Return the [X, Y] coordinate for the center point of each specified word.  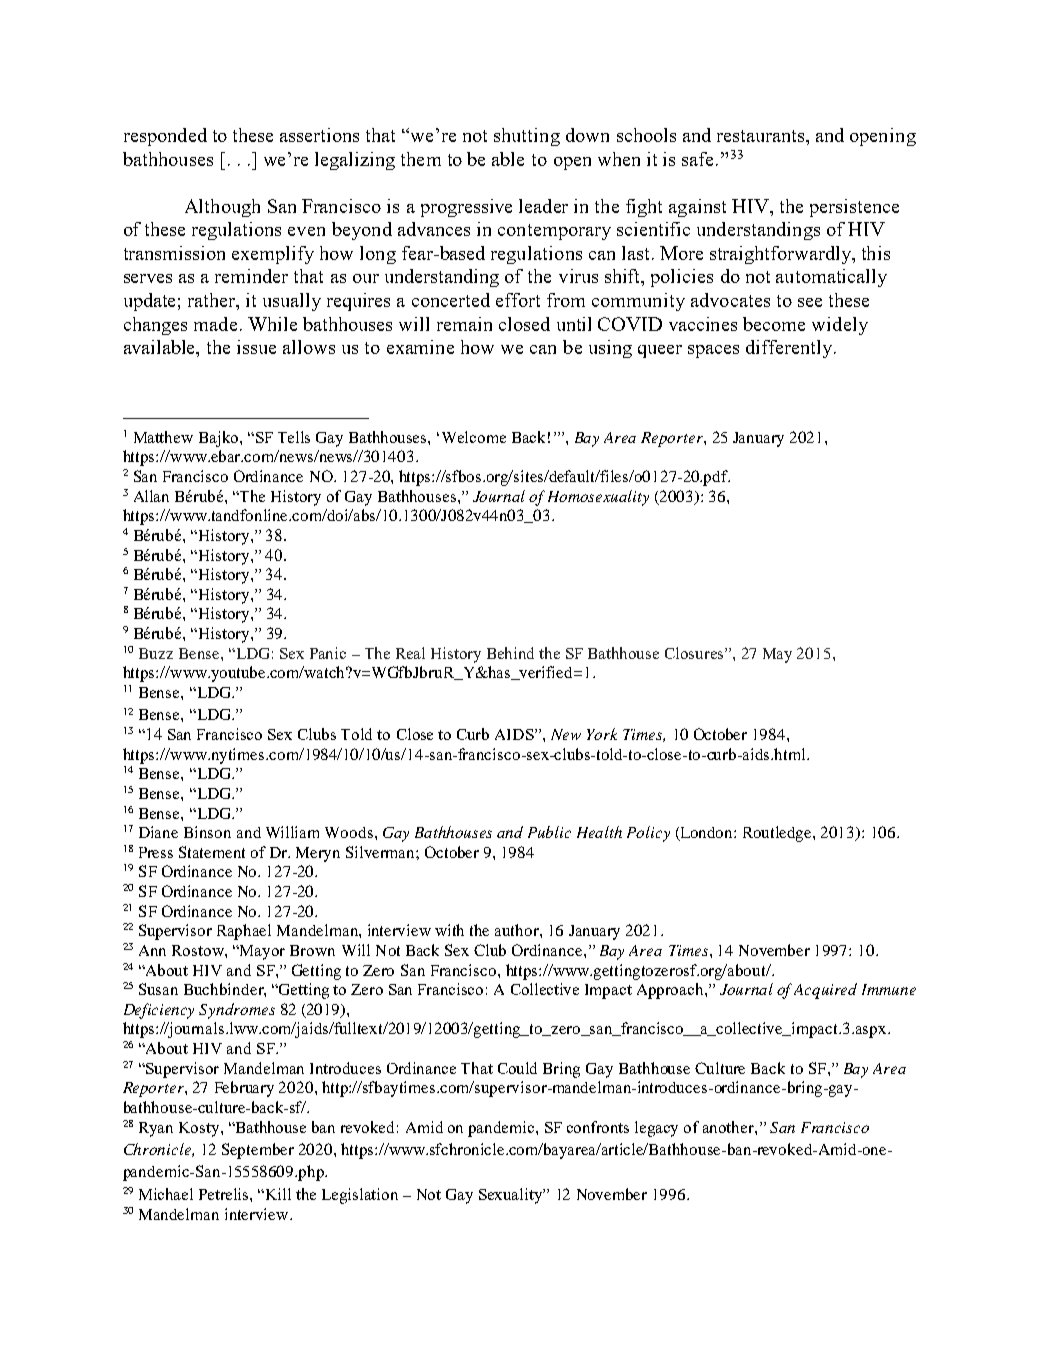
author [518, 930]
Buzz [156, 653]
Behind [510, 653]
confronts [598, 1127]
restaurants [762, 136]
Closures [695, 653]
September [258, 1151]
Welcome [474, 437]
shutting [527, 137]
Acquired [825, 991]
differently [790, 349]
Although [222, 208]
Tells [294, 437]
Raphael [244, 932]
